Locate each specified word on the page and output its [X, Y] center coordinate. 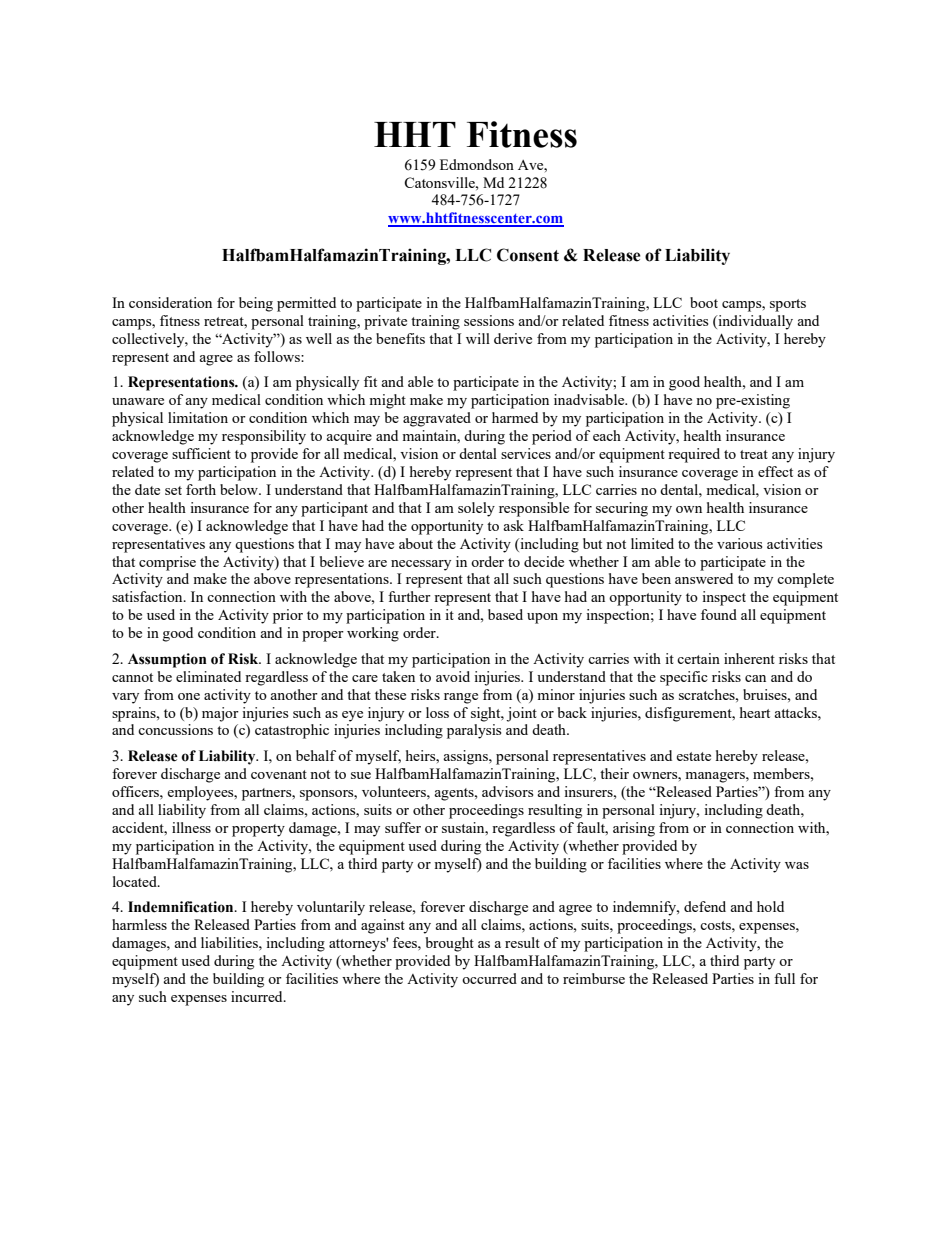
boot [704, 302]
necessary [421, 565]
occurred [489, 978]
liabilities [230, 942]
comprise [167, 563]
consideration [170, 302]
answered [704, 578]
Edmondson [477, 164]
